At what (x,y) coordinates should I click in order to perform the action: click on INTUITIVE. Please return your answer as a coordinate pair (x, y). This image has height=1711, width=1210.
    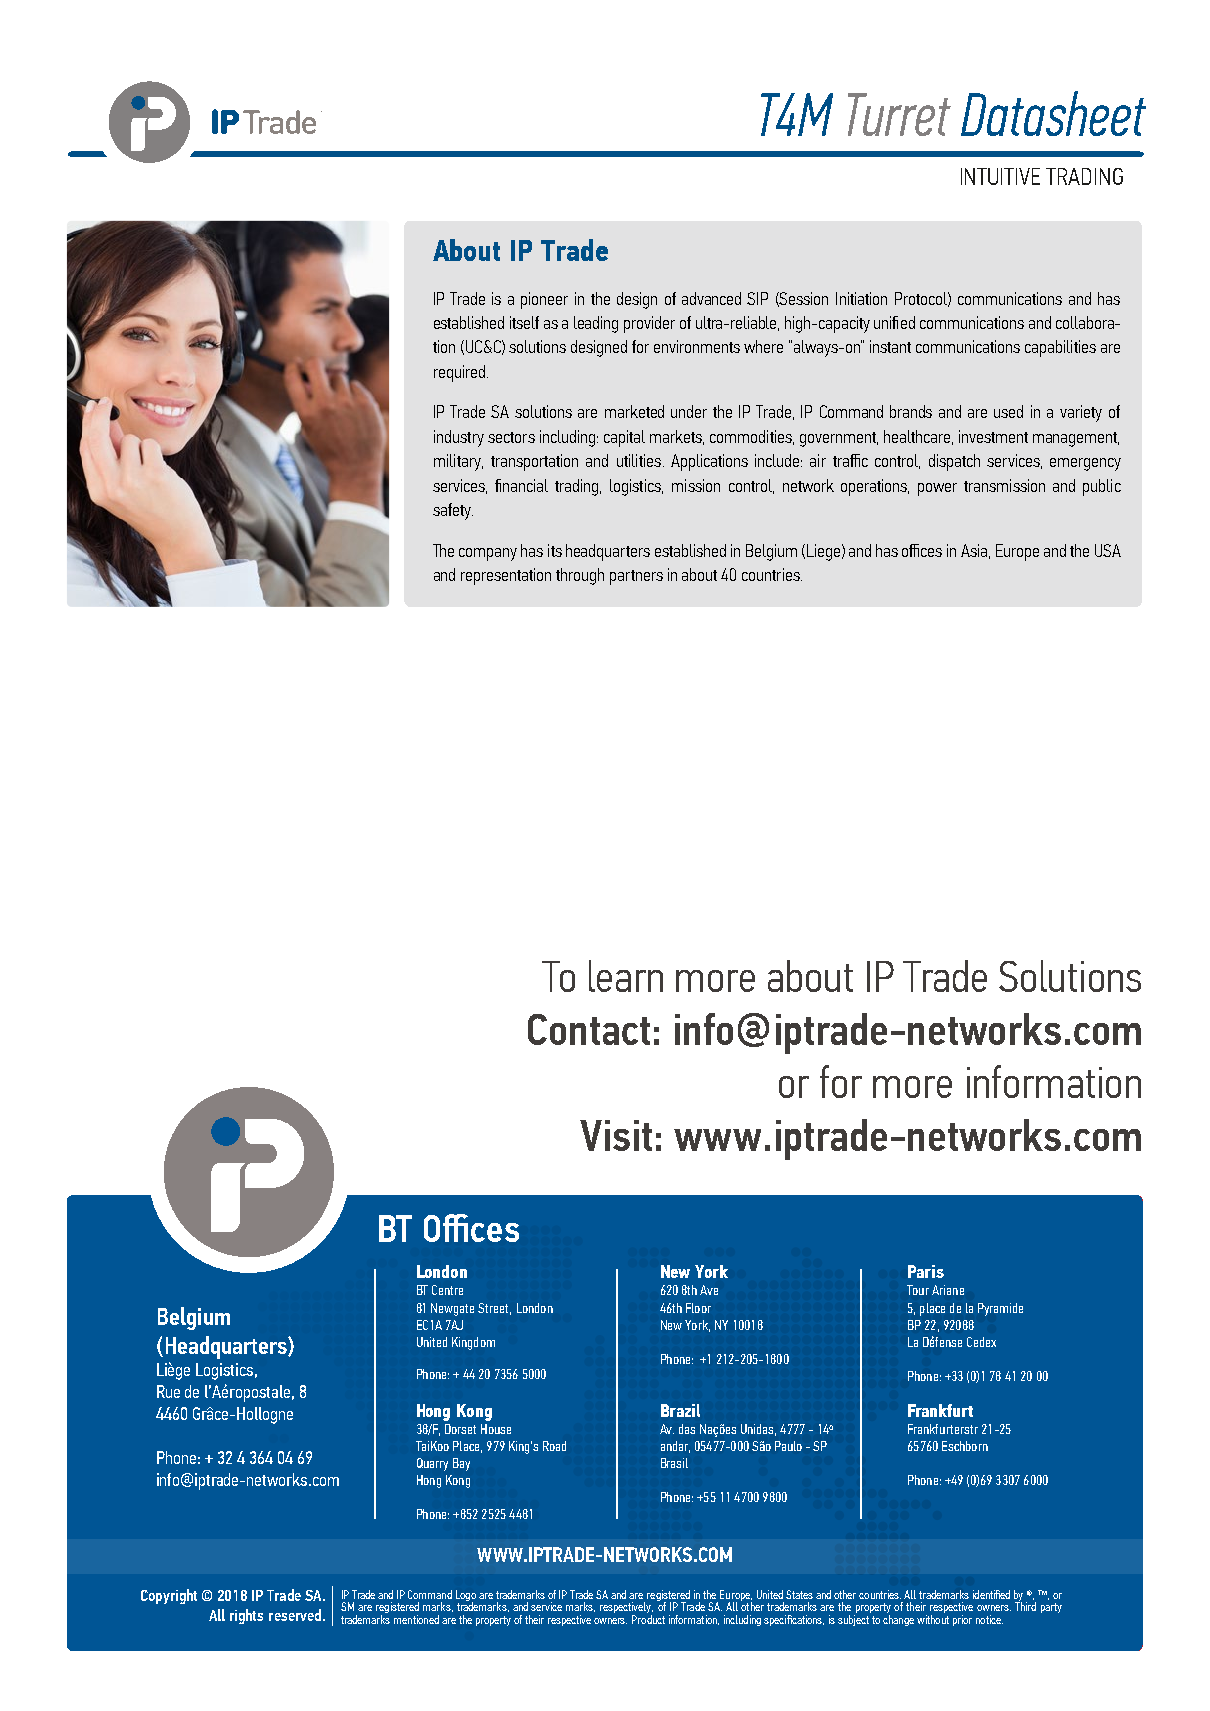
    Looking at the image, I should click on (1000, 176).
